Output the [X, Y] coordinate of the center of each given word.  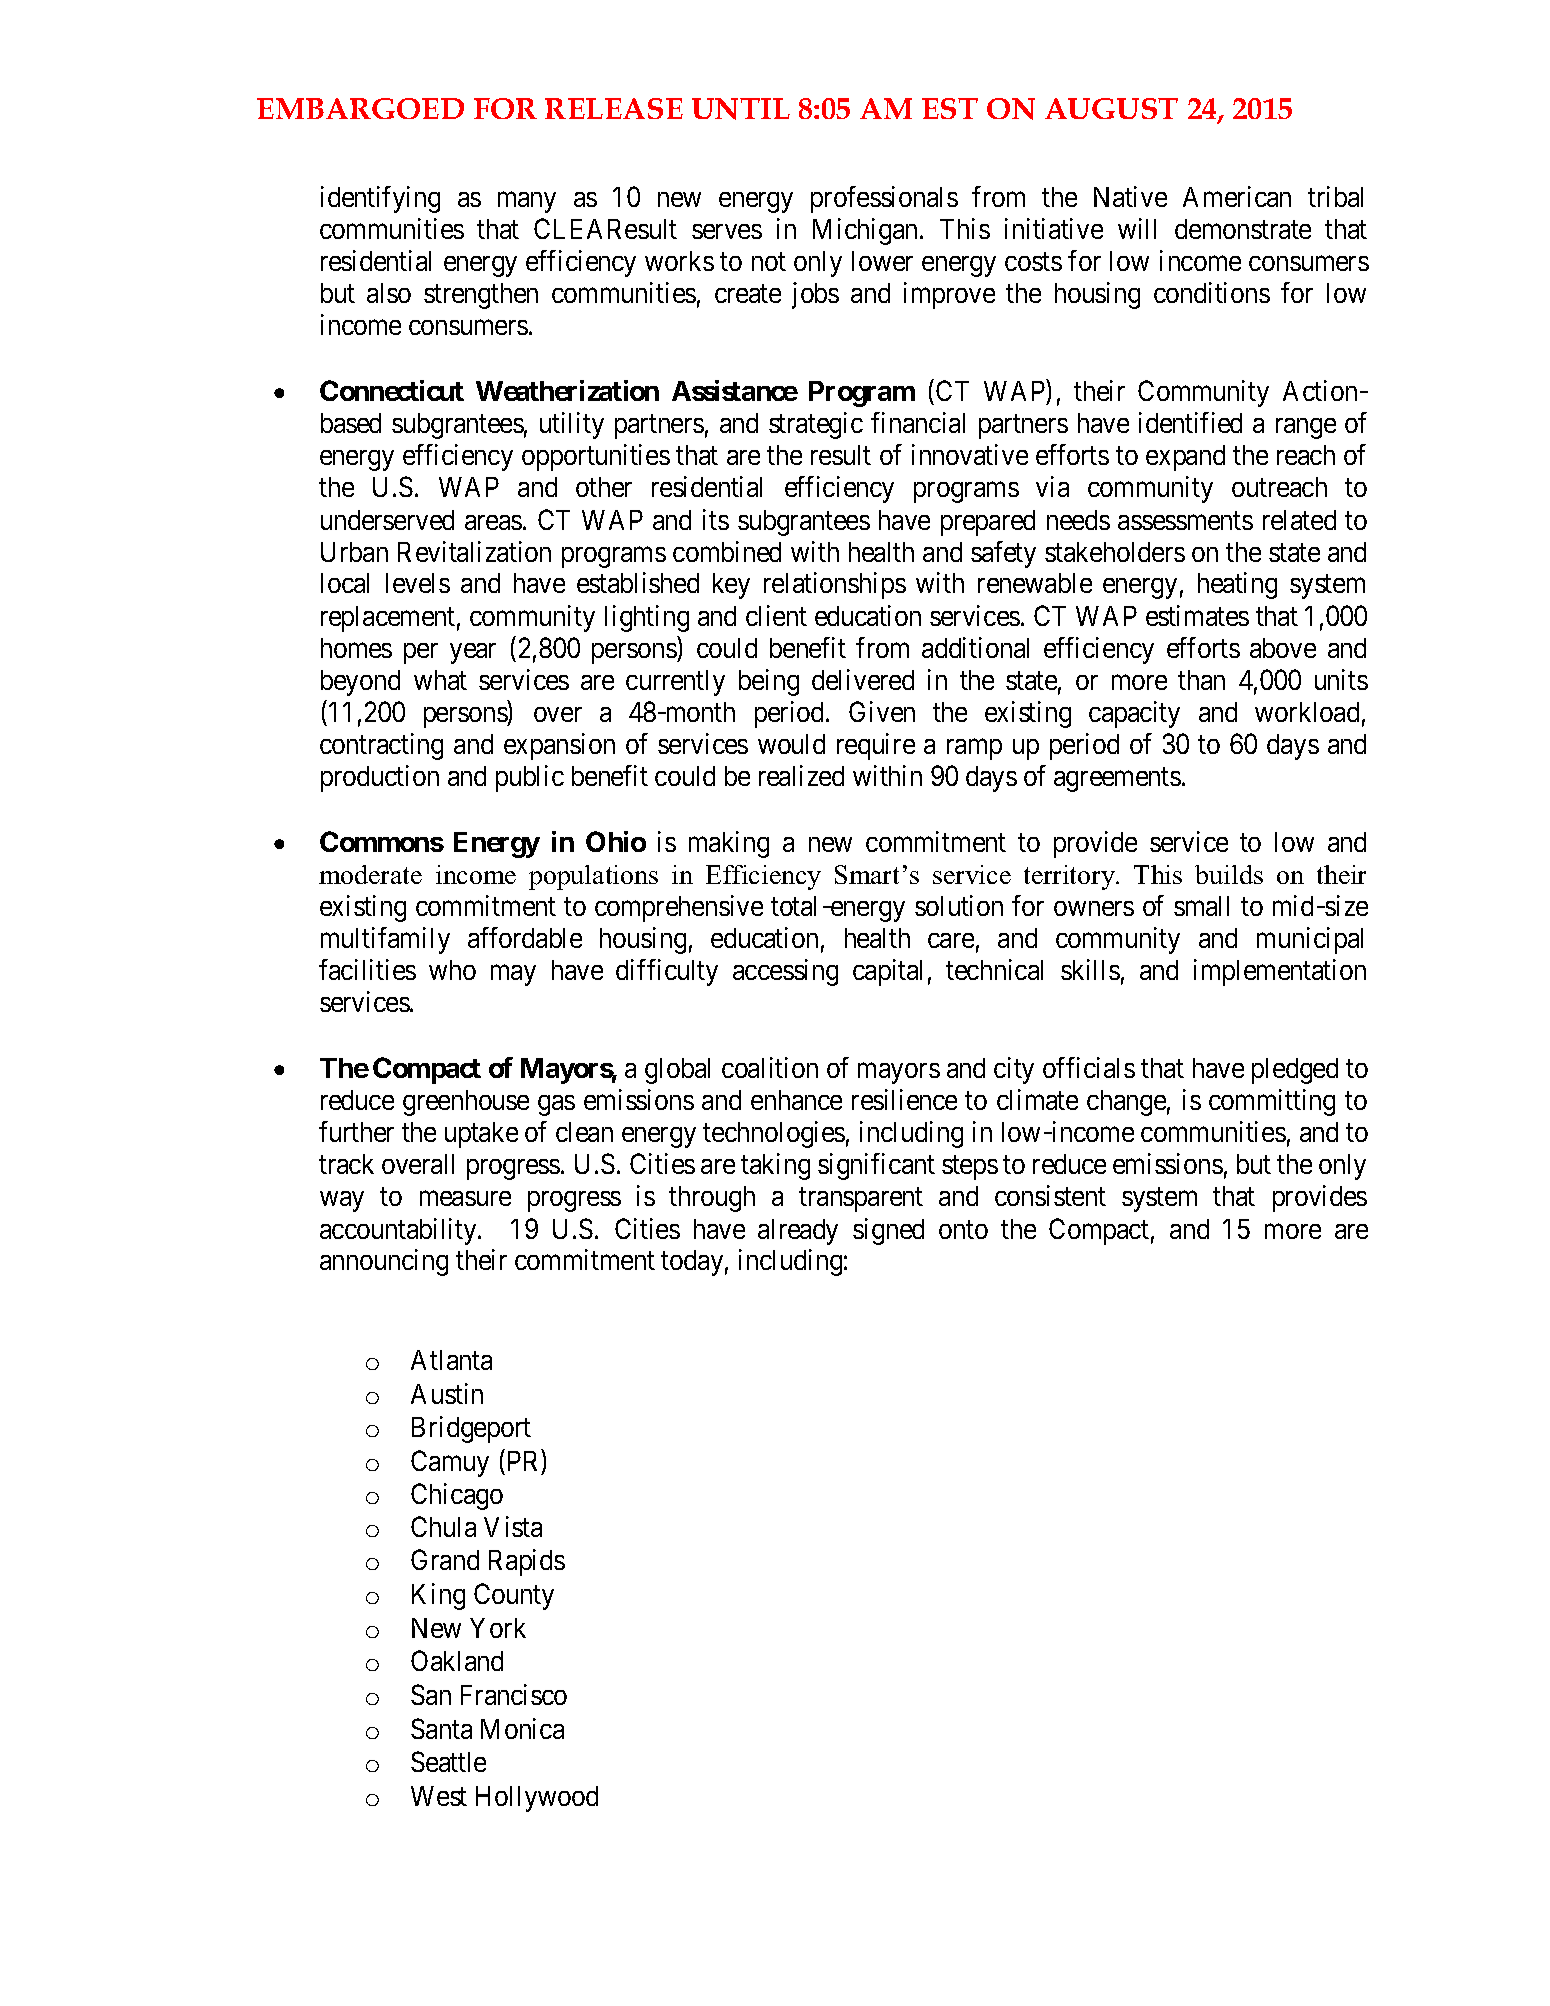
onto [963, 1229]
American [1237, 196]
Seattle [448, 1761]
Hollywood [537, 1799]
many [527, 202]
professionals [884, 199]
